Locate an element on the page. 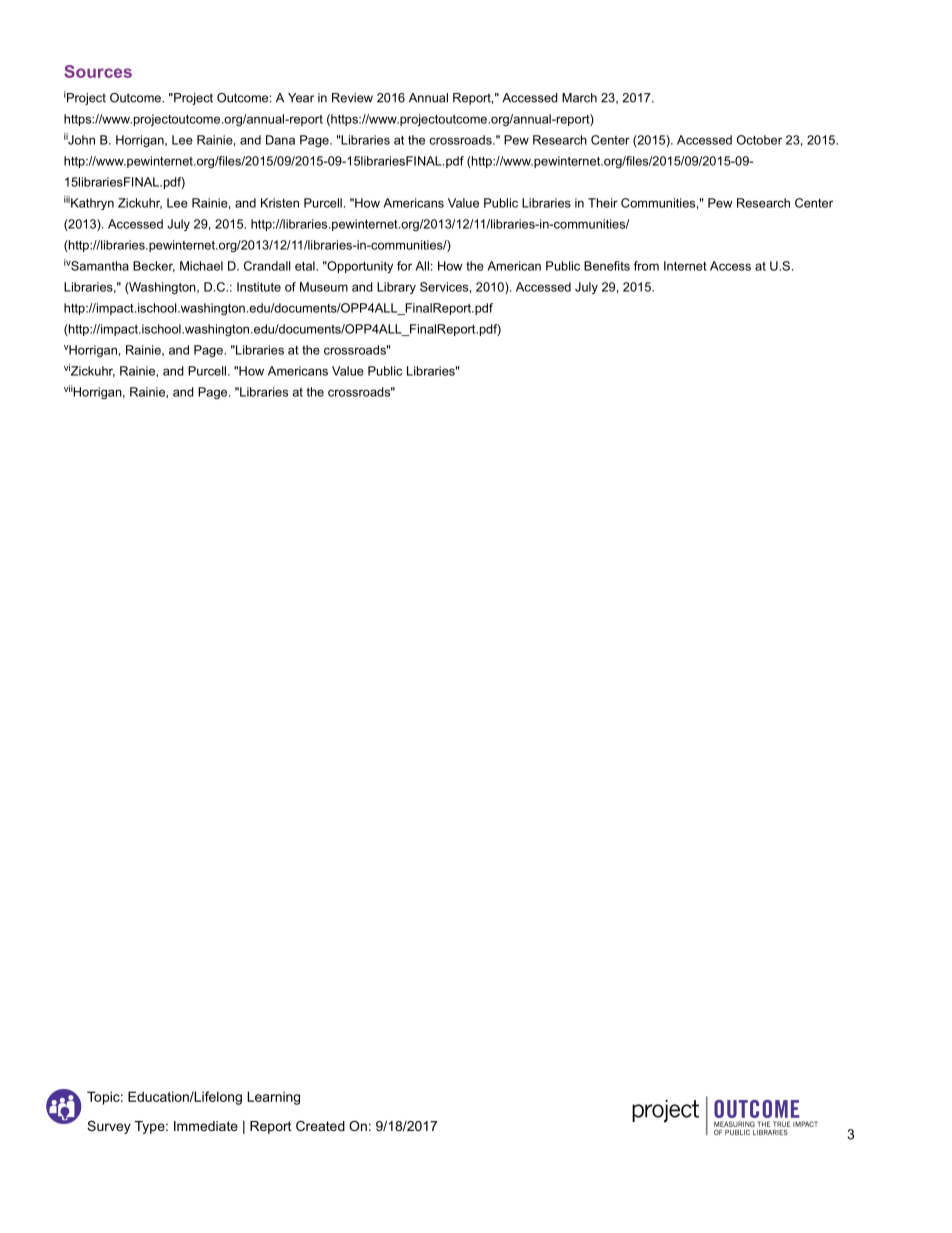 The height and width of the document is (1233, 952). Survey is located at coordinates (109, 1127).
